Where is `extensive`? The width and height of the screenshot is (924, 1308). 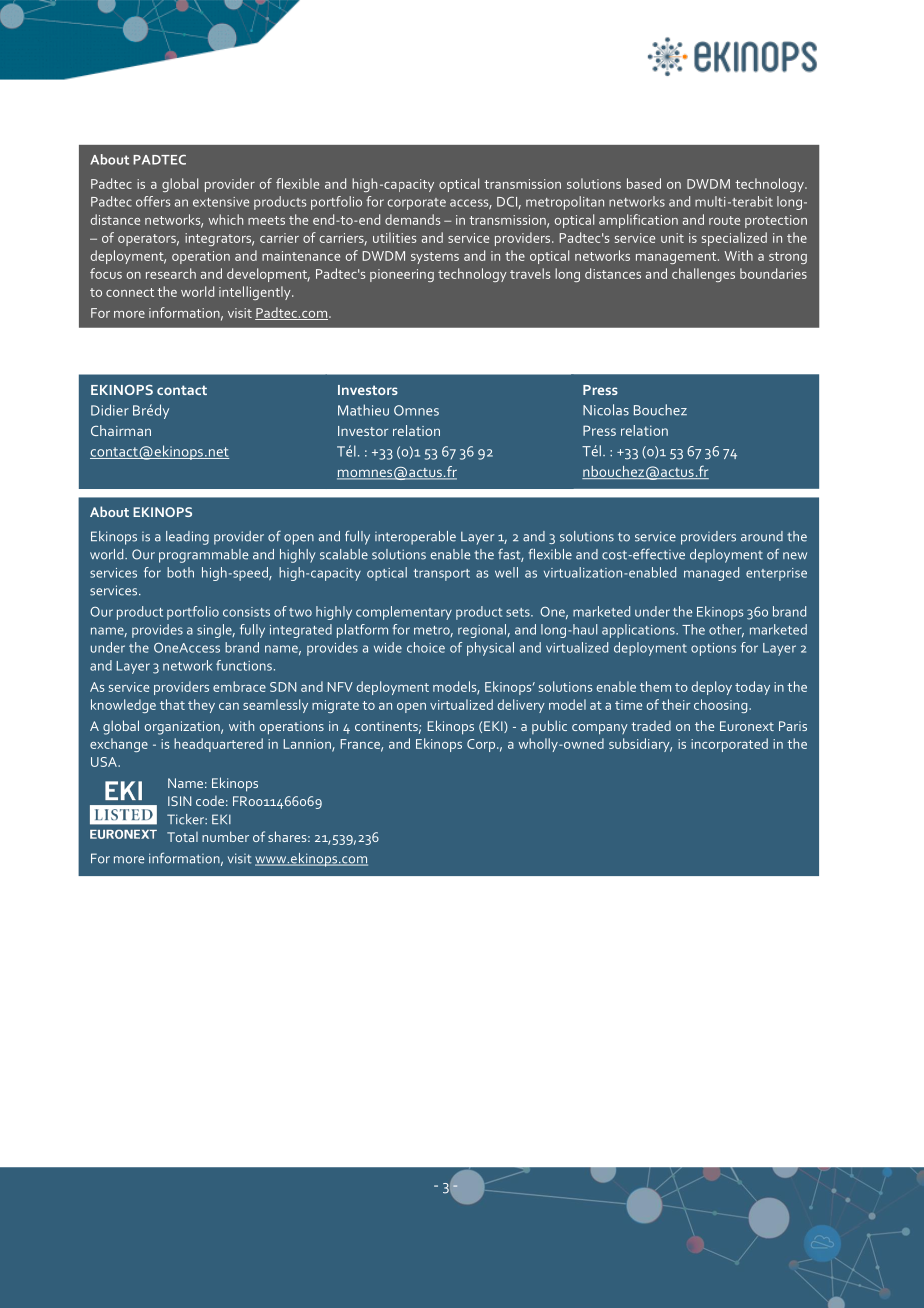 extensive is located at coordinates (221, 202).
